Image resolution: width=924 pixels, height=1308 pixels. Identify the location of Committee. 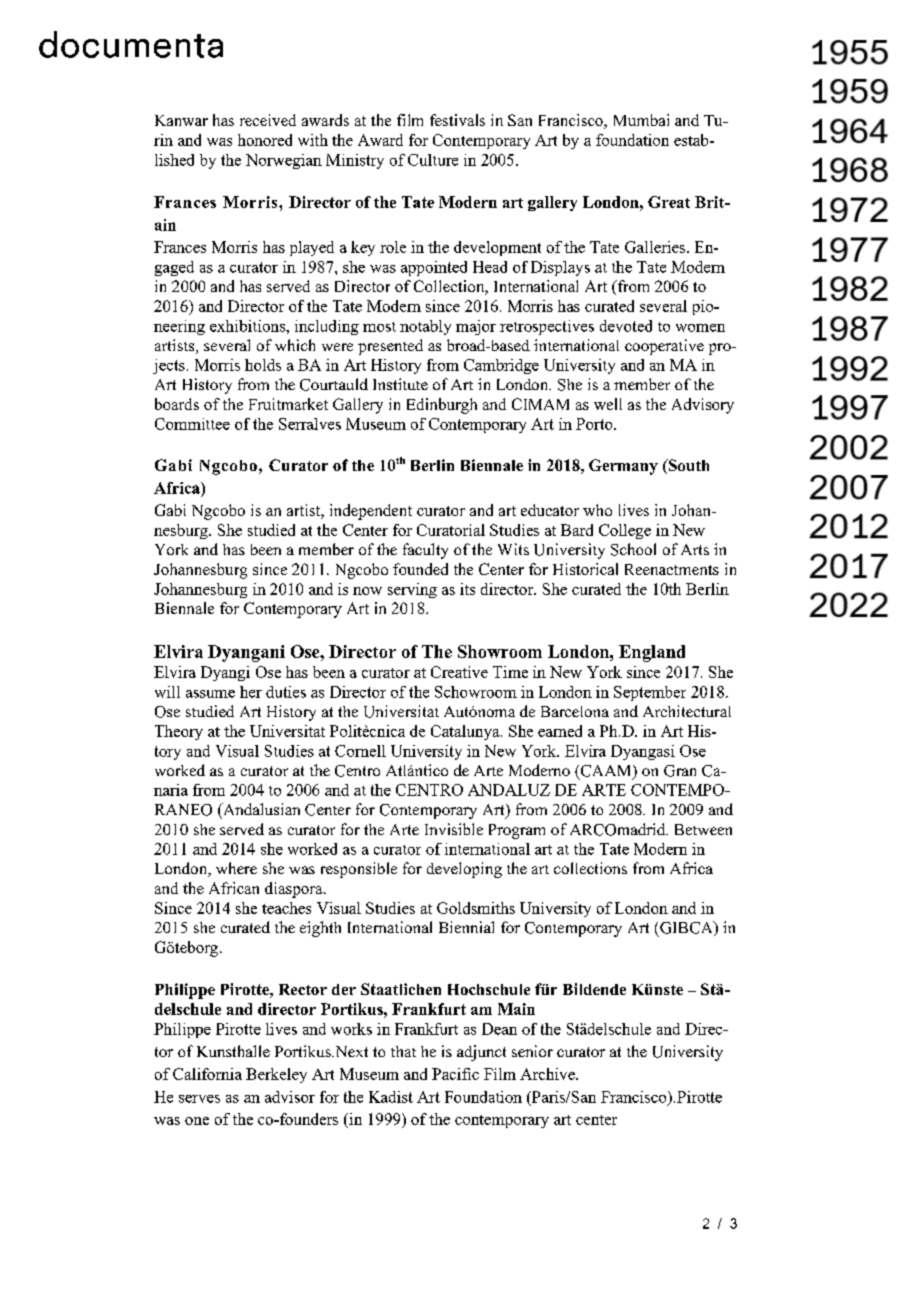
(192, 424).
